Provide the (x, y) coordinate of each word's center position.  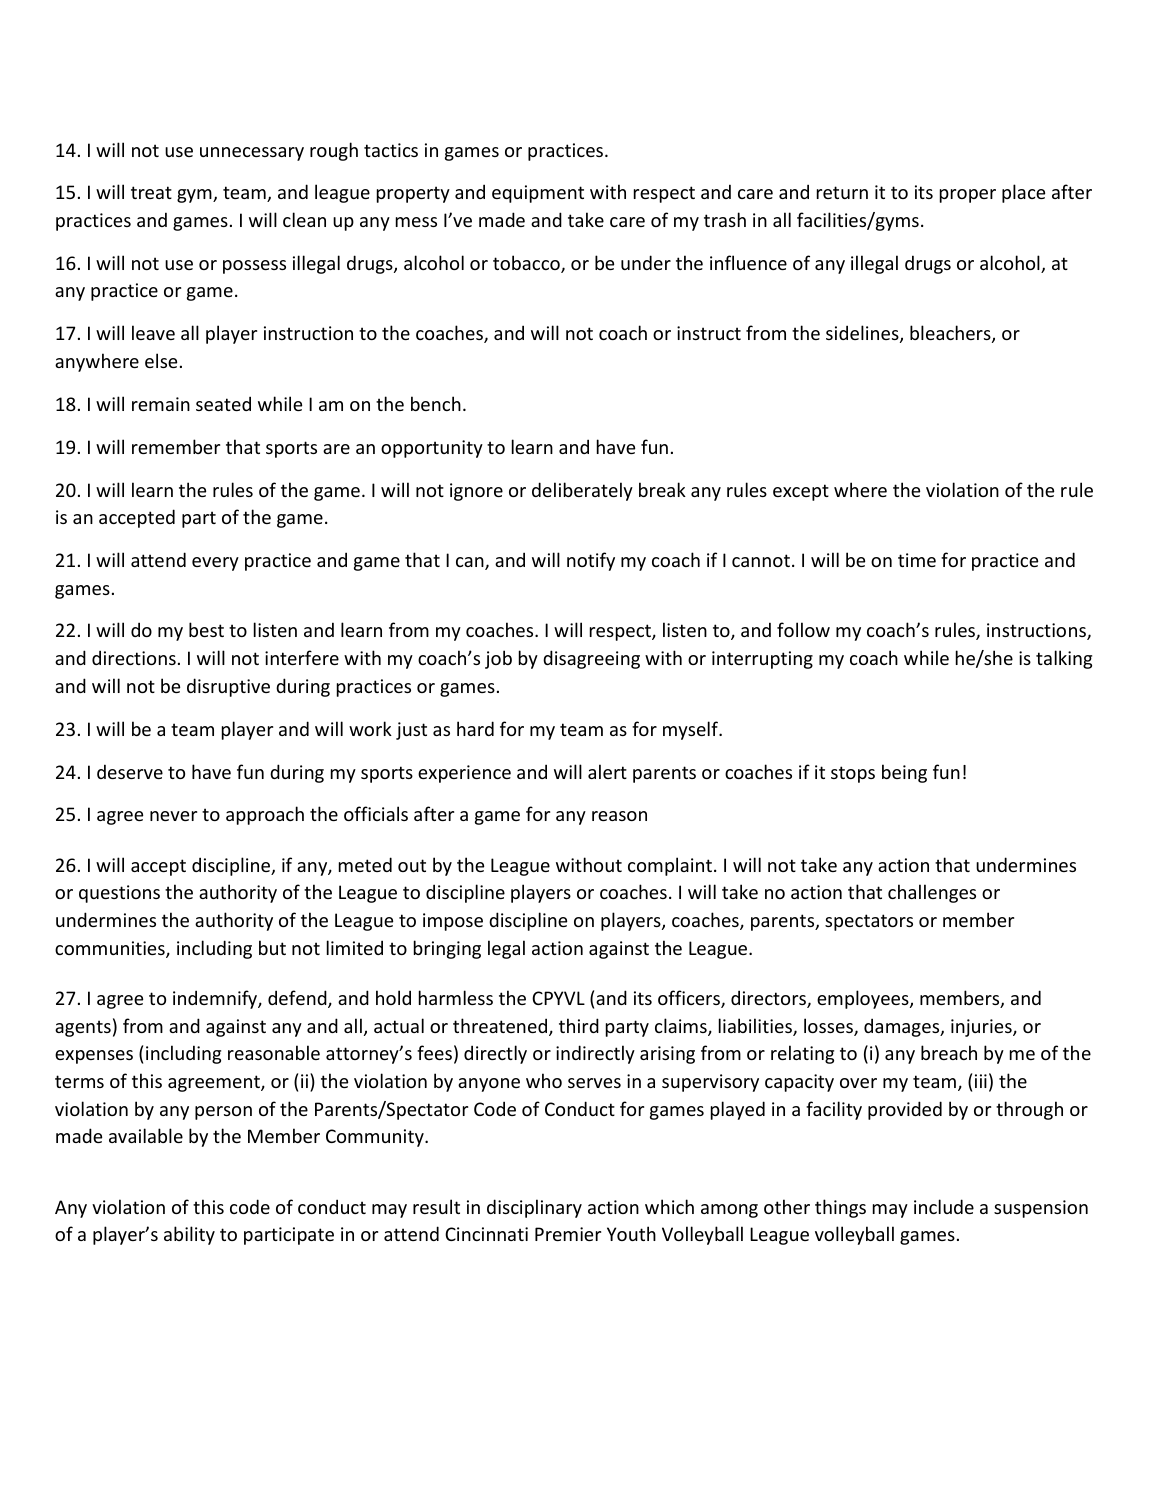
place (1023, 193)
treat (151, 192)
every (215, 564)
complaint (670, 866)
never (173, 816)
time (917, 560)
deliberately (582, 491)
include (944, 1206)
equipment (538, 194)
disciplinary (534, 1208)
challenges (932, 893)
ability (189, 1235)
